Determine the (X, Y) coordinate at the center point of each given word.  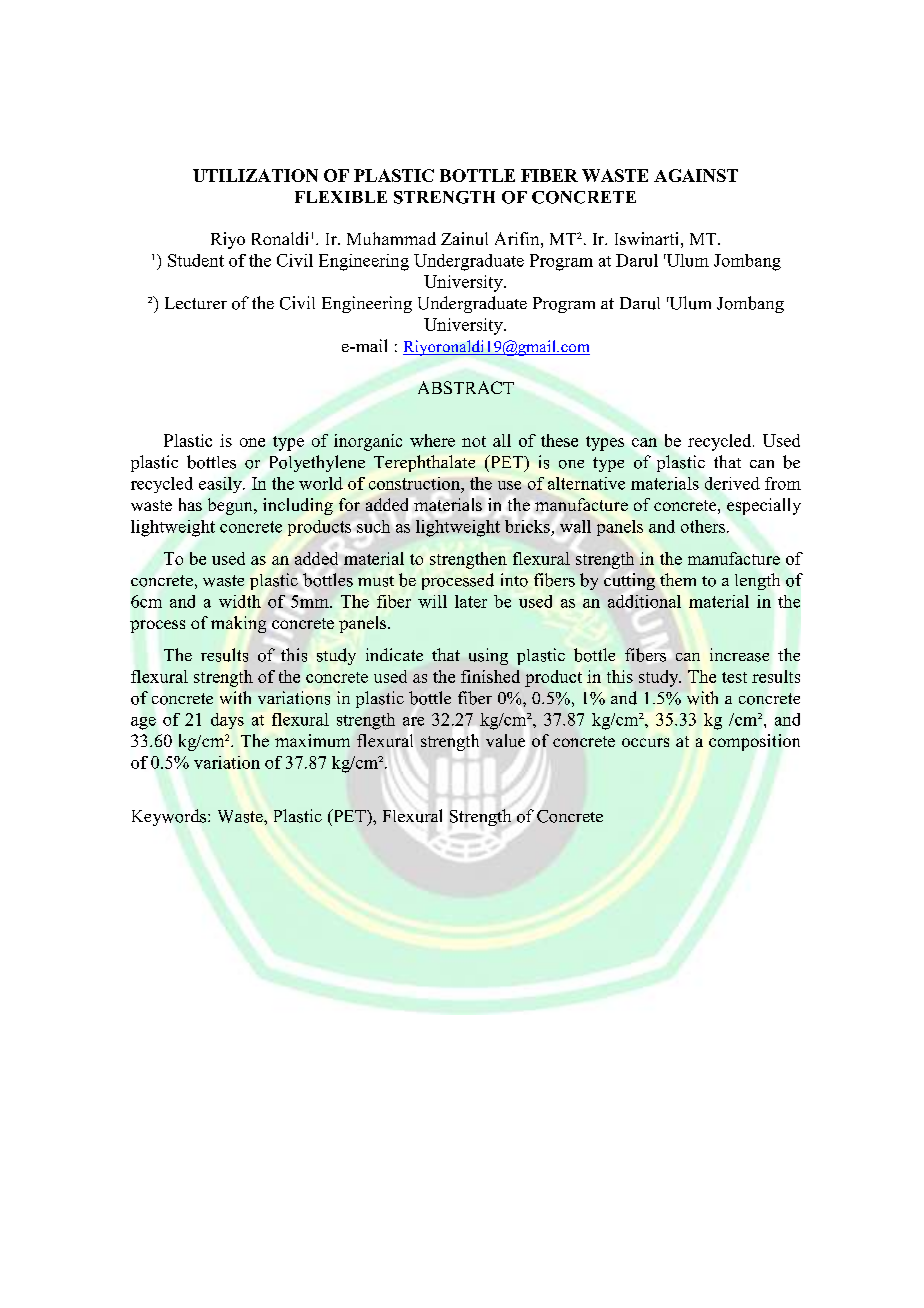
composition (754, 742)
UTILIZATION (255, 175)
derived (732, 483)
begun (231, 506)
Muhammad (391, 238)
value (505, 740)
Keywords (169, 817)
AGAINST (696, 175)
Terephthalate (424, 463)
